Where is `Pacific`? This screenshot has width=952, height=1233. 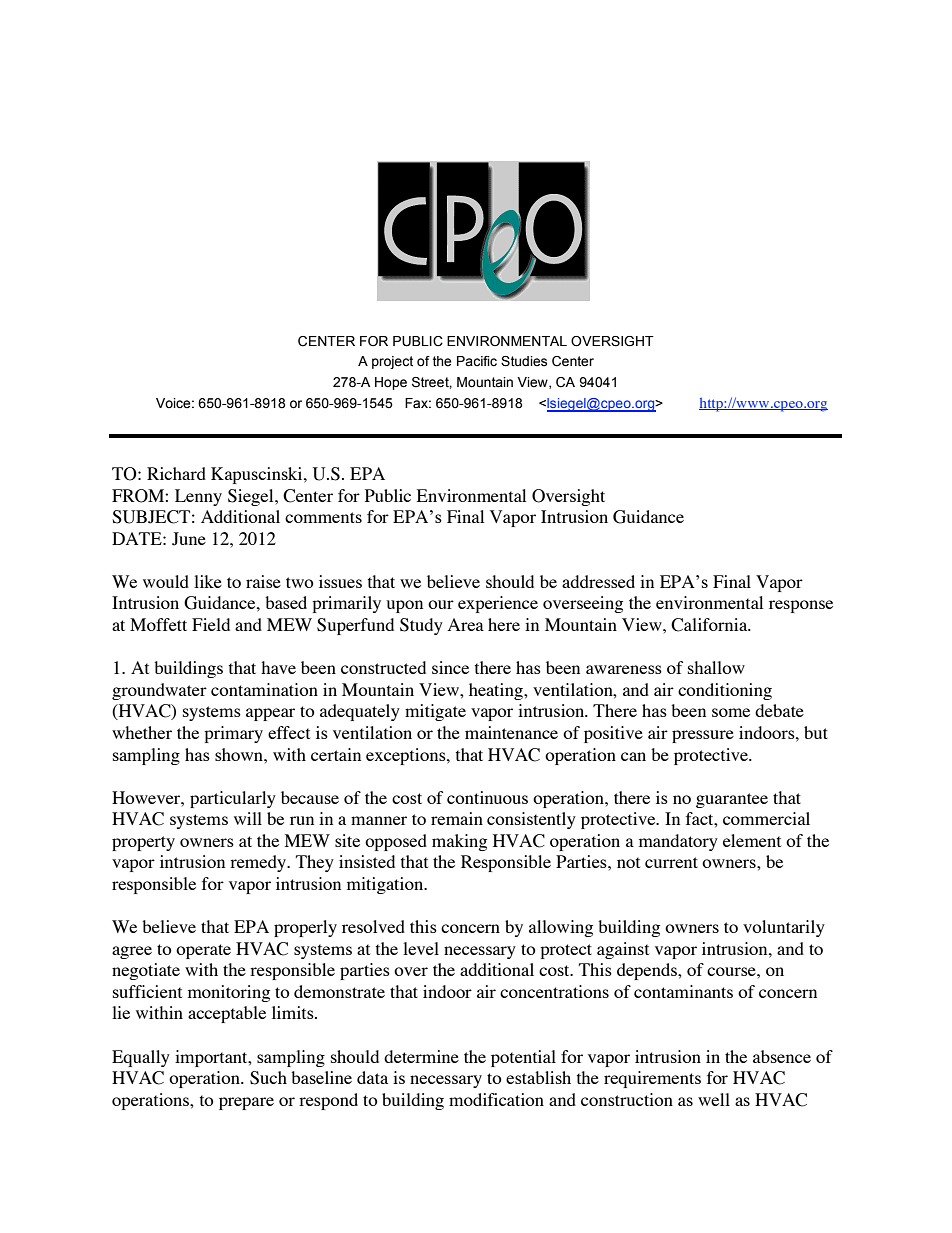
Pacific is located at coordinates (477, 361).
